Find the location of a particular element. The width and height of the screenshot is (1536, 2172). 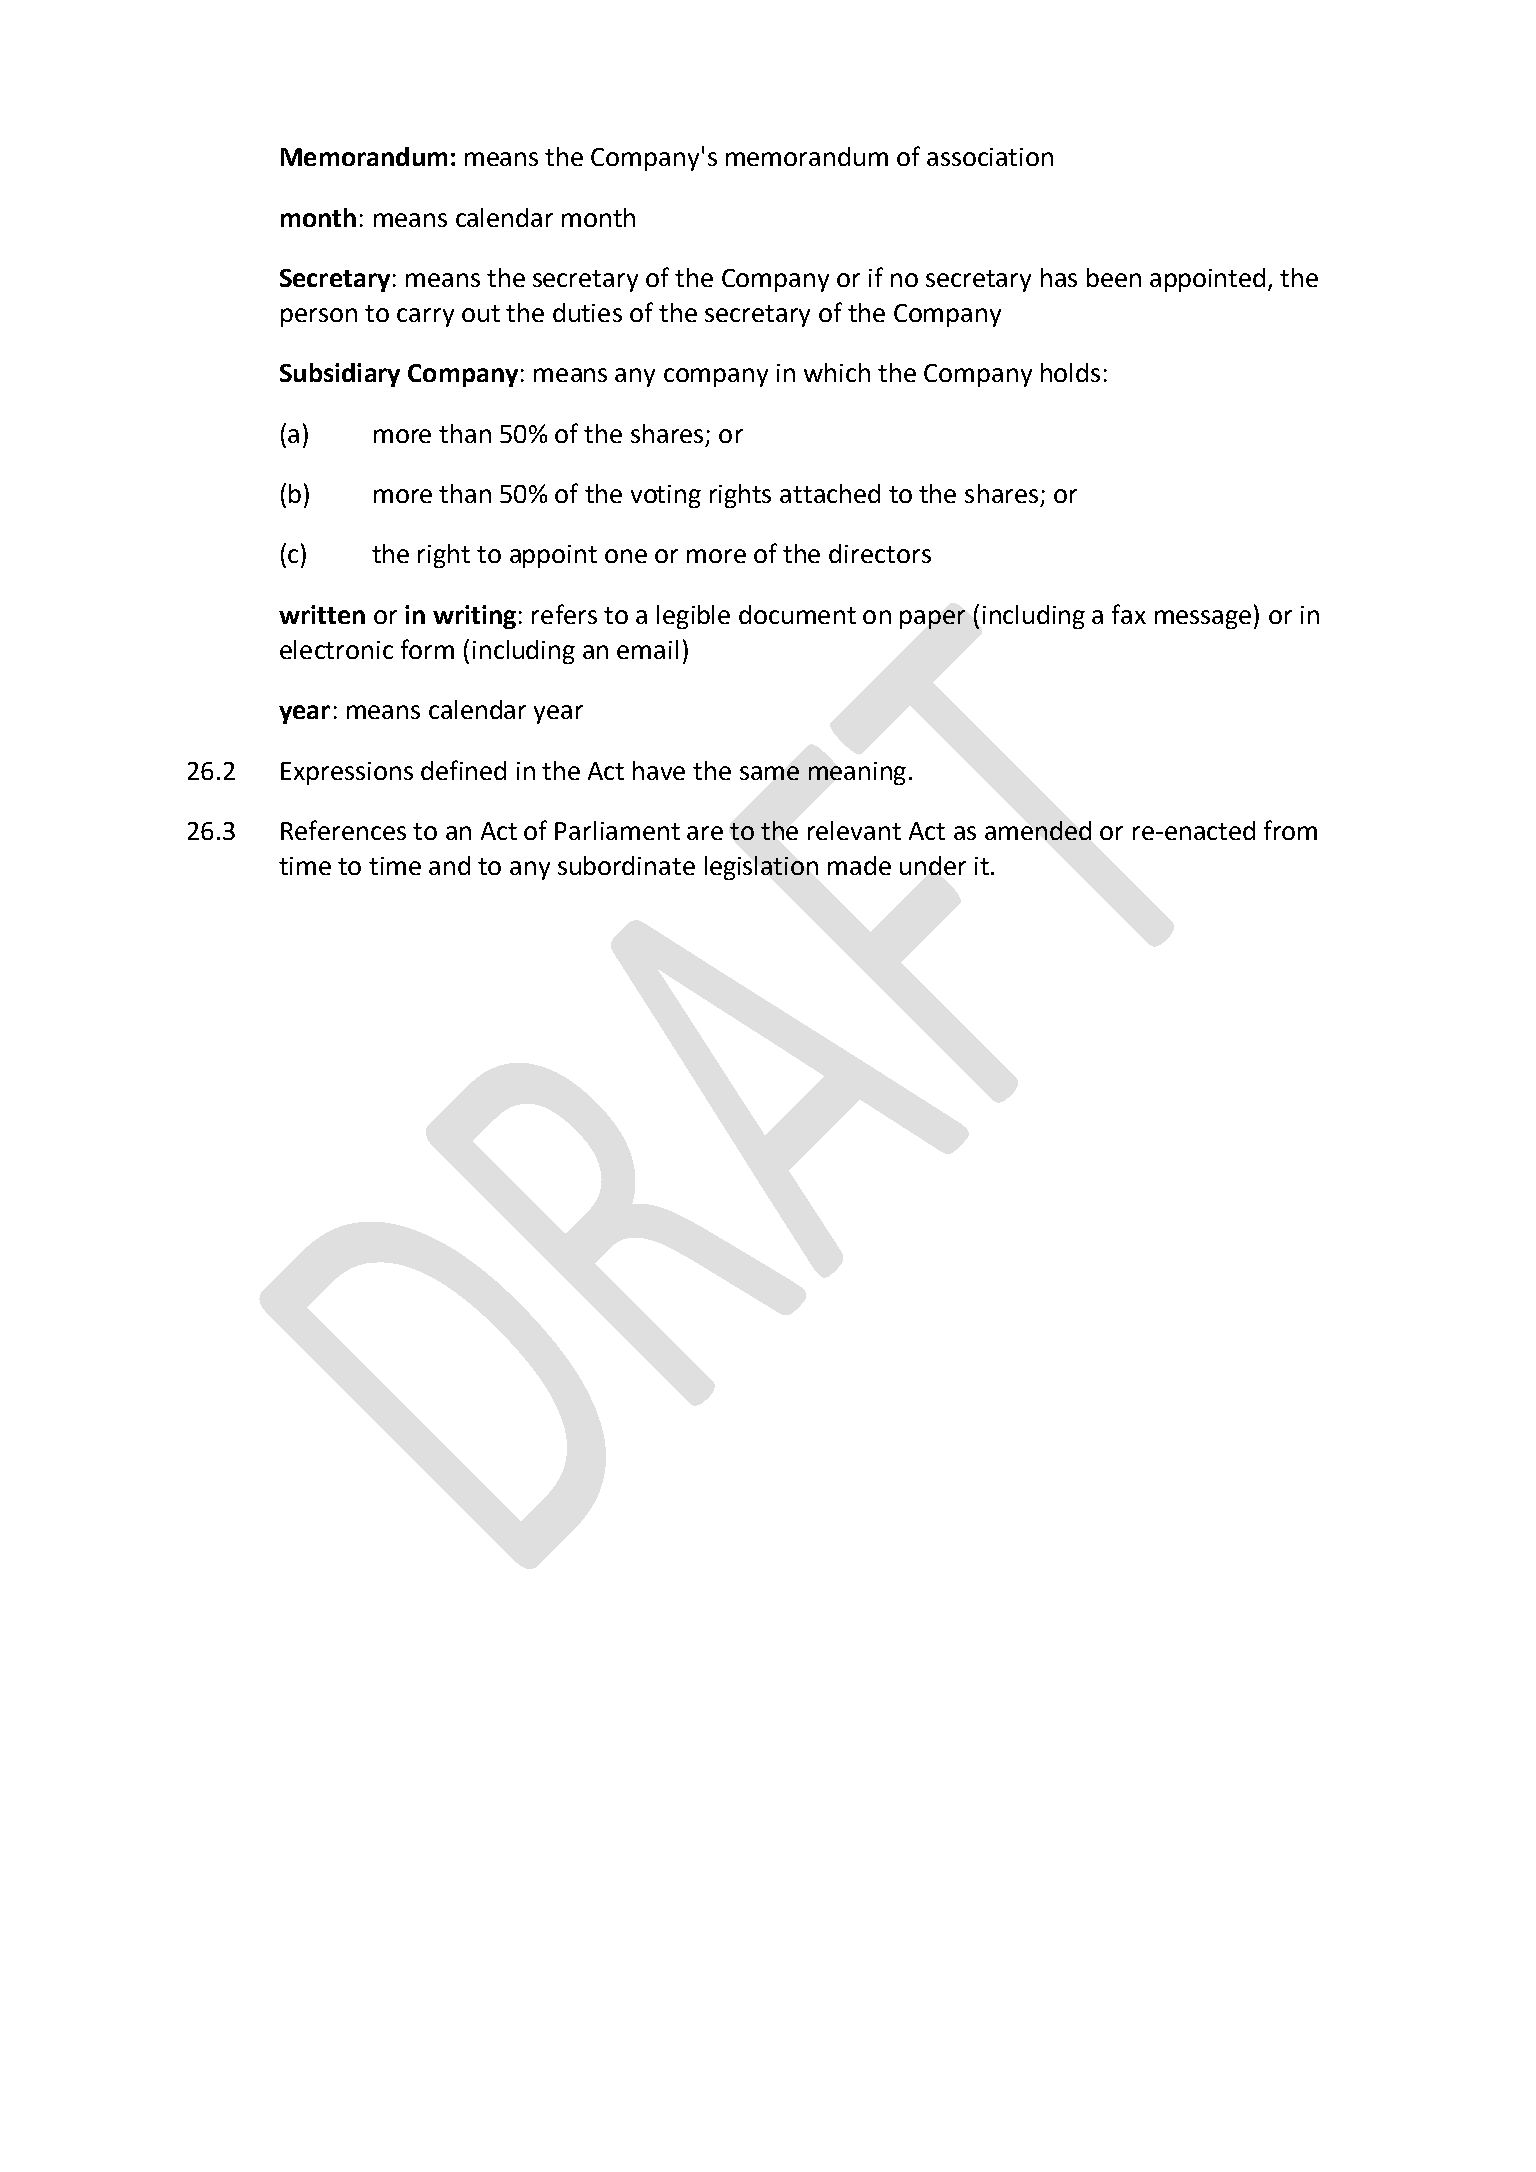

out is located at coordinates (481, 313).
